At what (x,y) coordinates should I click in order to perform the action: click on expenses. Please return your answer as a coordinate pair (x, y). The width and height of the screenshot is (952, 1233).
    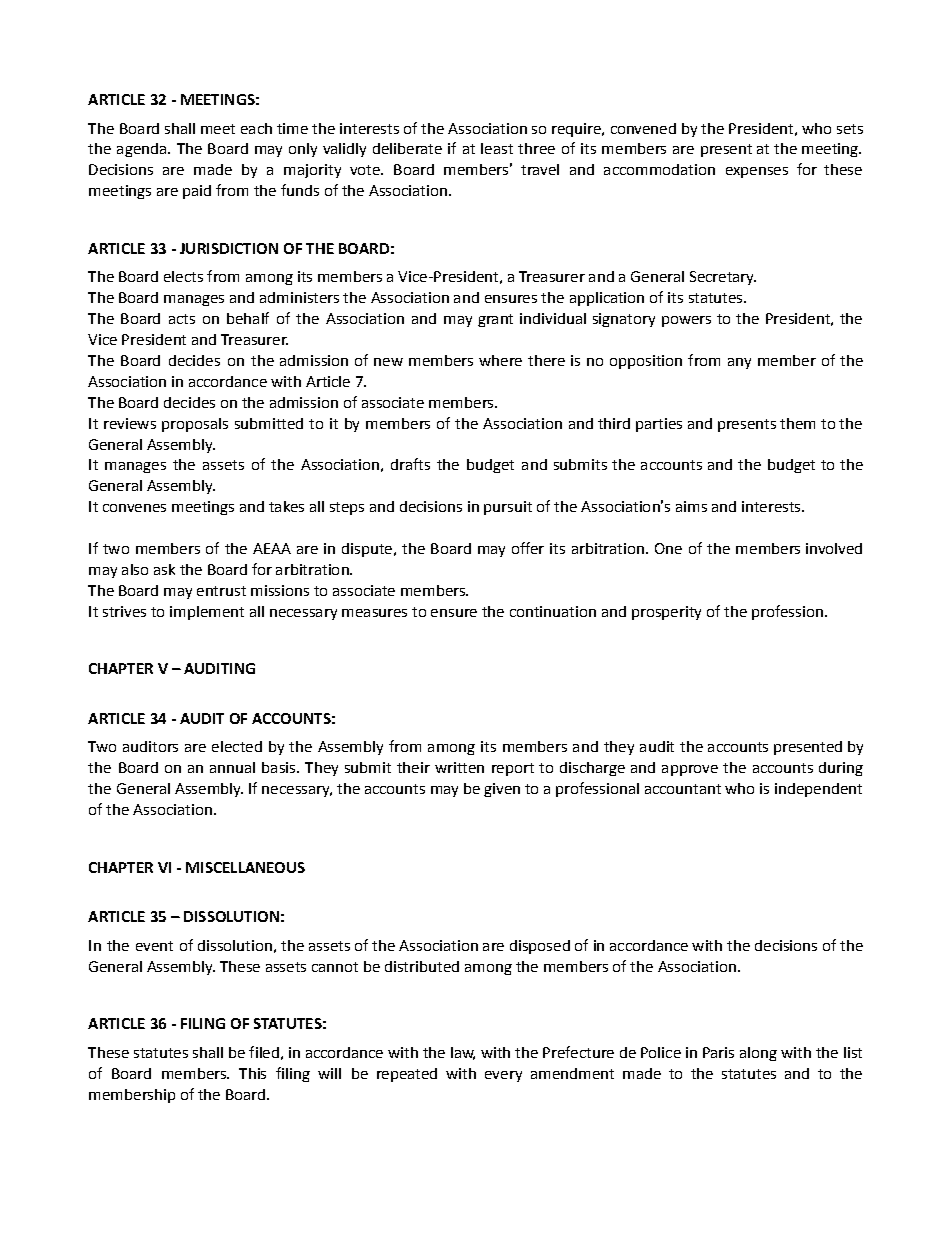
    Looking at the image, I should click on (757, 172).
